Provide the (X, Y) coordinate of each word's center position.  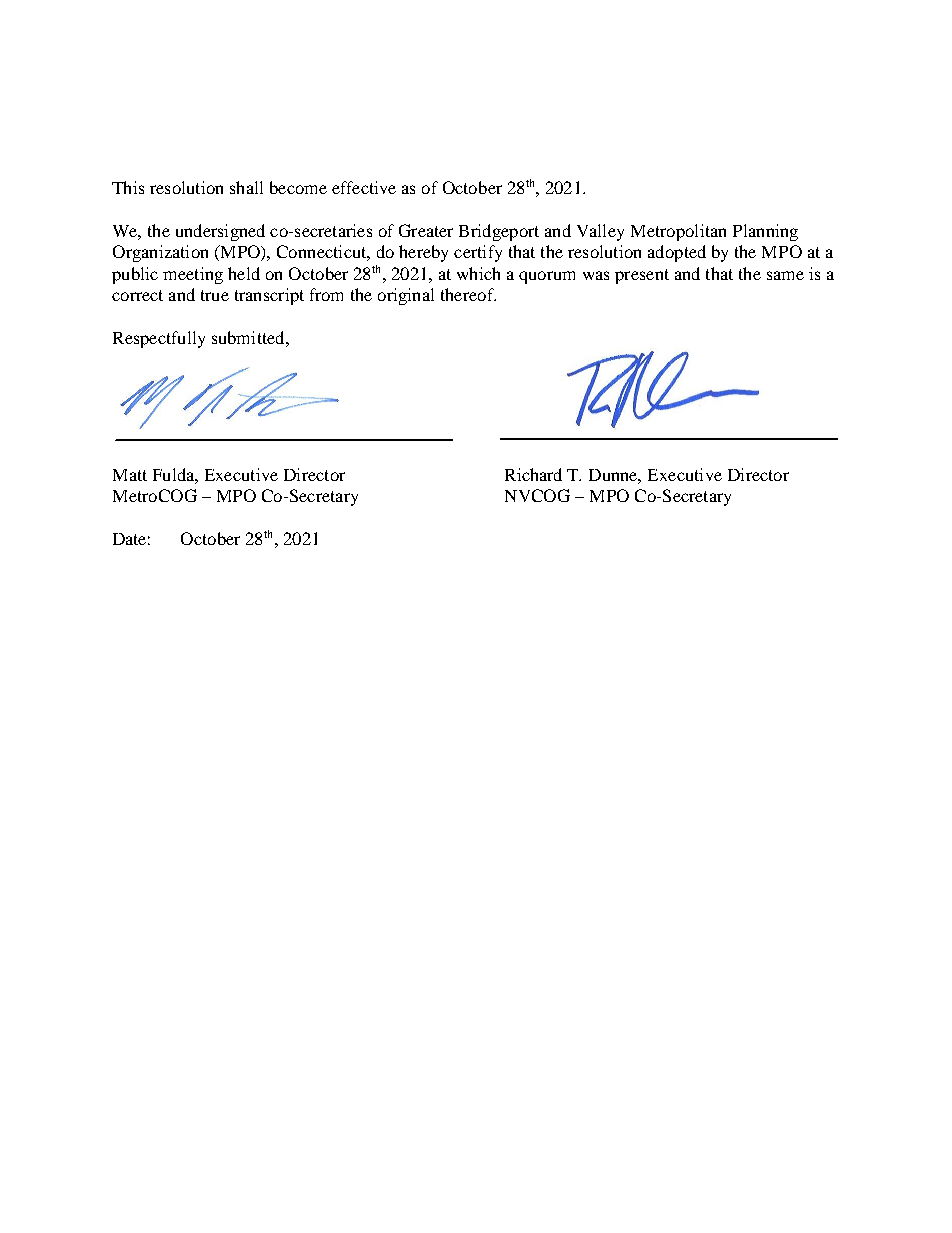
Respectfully (159, 339)
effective (364, 187)
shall (246, 187)
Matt (130, 475)
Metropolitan (678, 232)
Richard (533, 474)
